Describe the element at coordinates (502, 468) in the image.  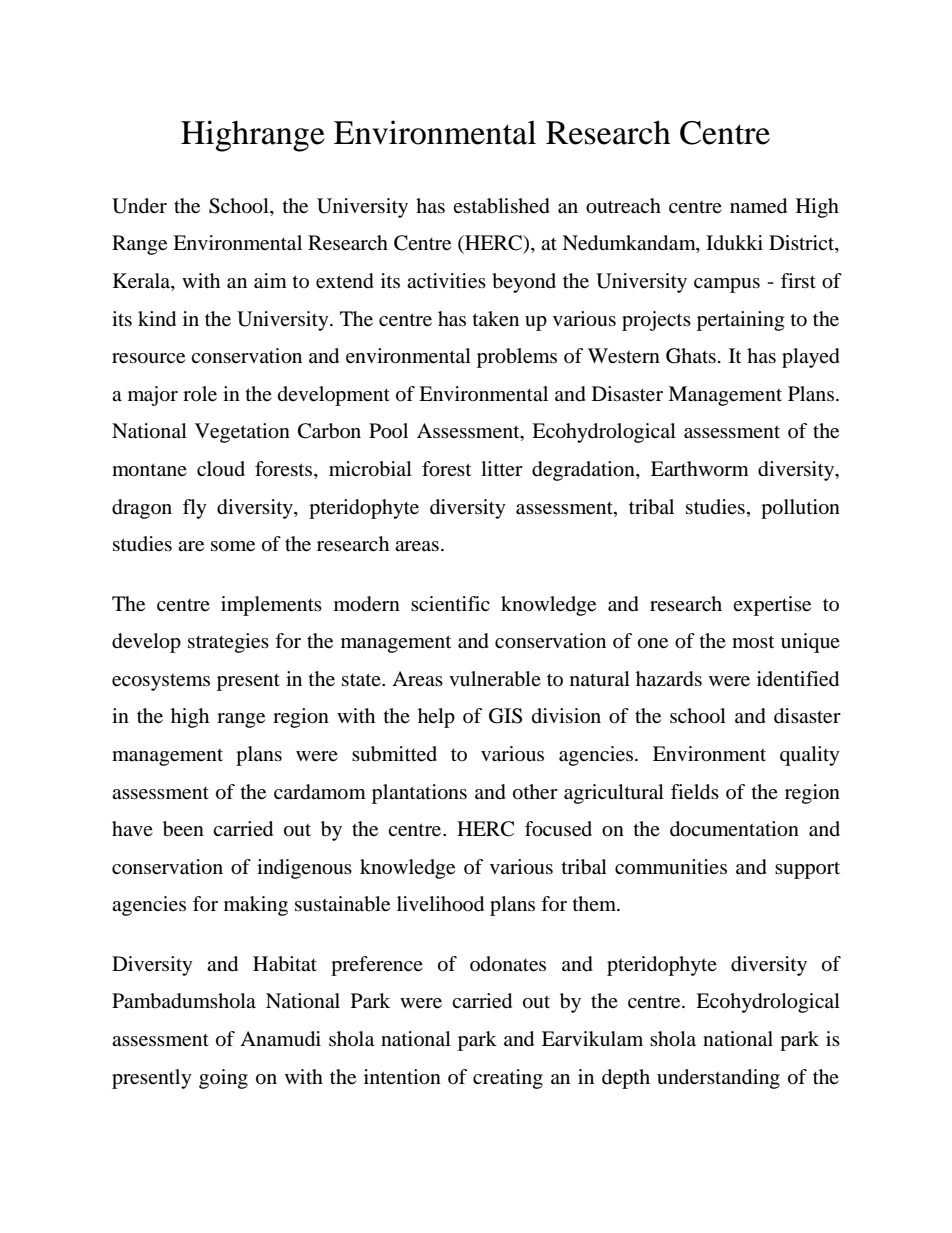
I see `litter` at that location.
